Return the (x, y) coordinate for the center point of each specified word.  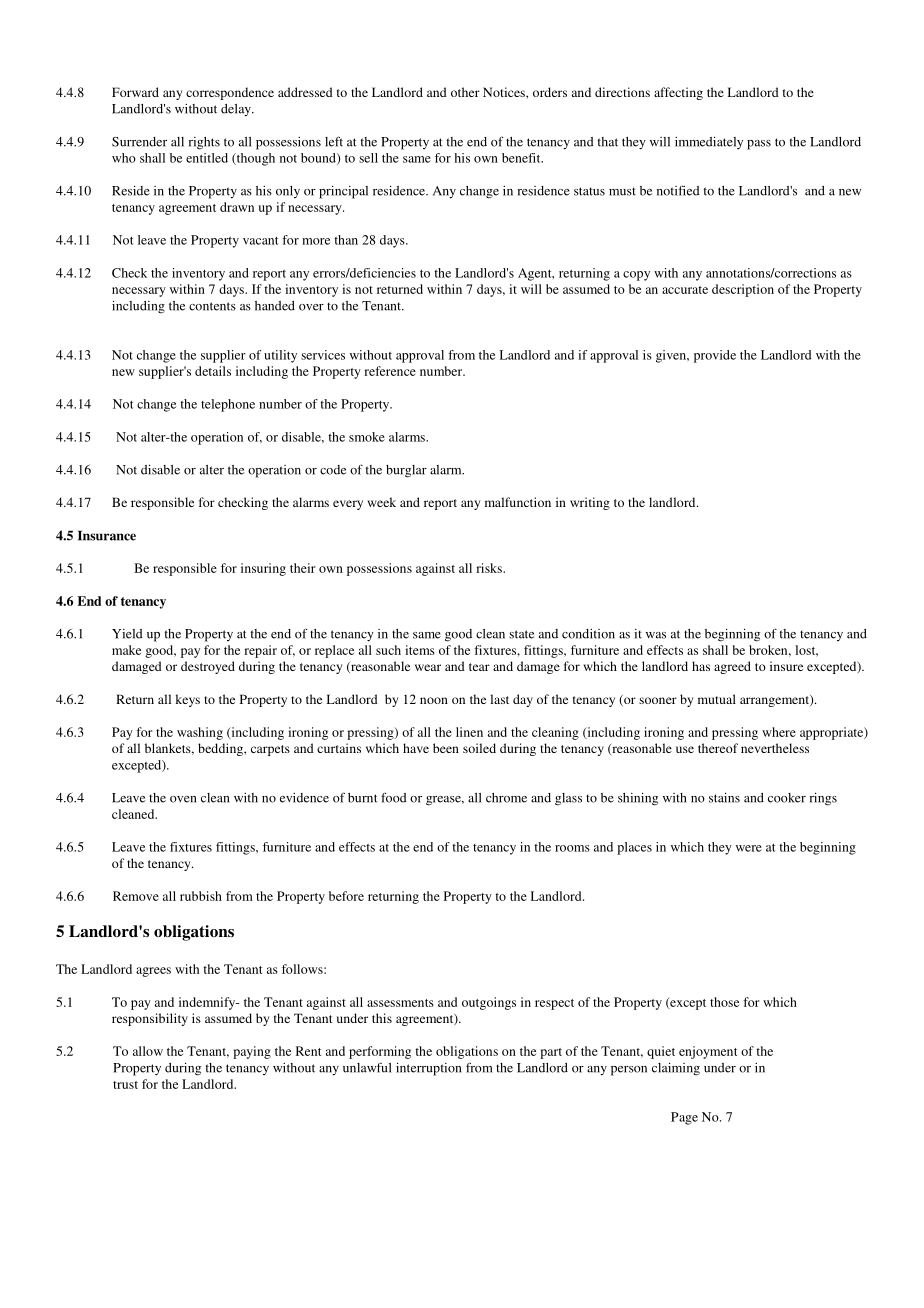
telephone (228, 405)
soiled (479, 748)
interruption (429, 1069)
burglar (406, 471)
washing (200, 733)
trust (125, 1085)
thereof (718, 748)
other (465, 92)
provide (715, 356)
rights (204, 143)
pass (759, 145)
